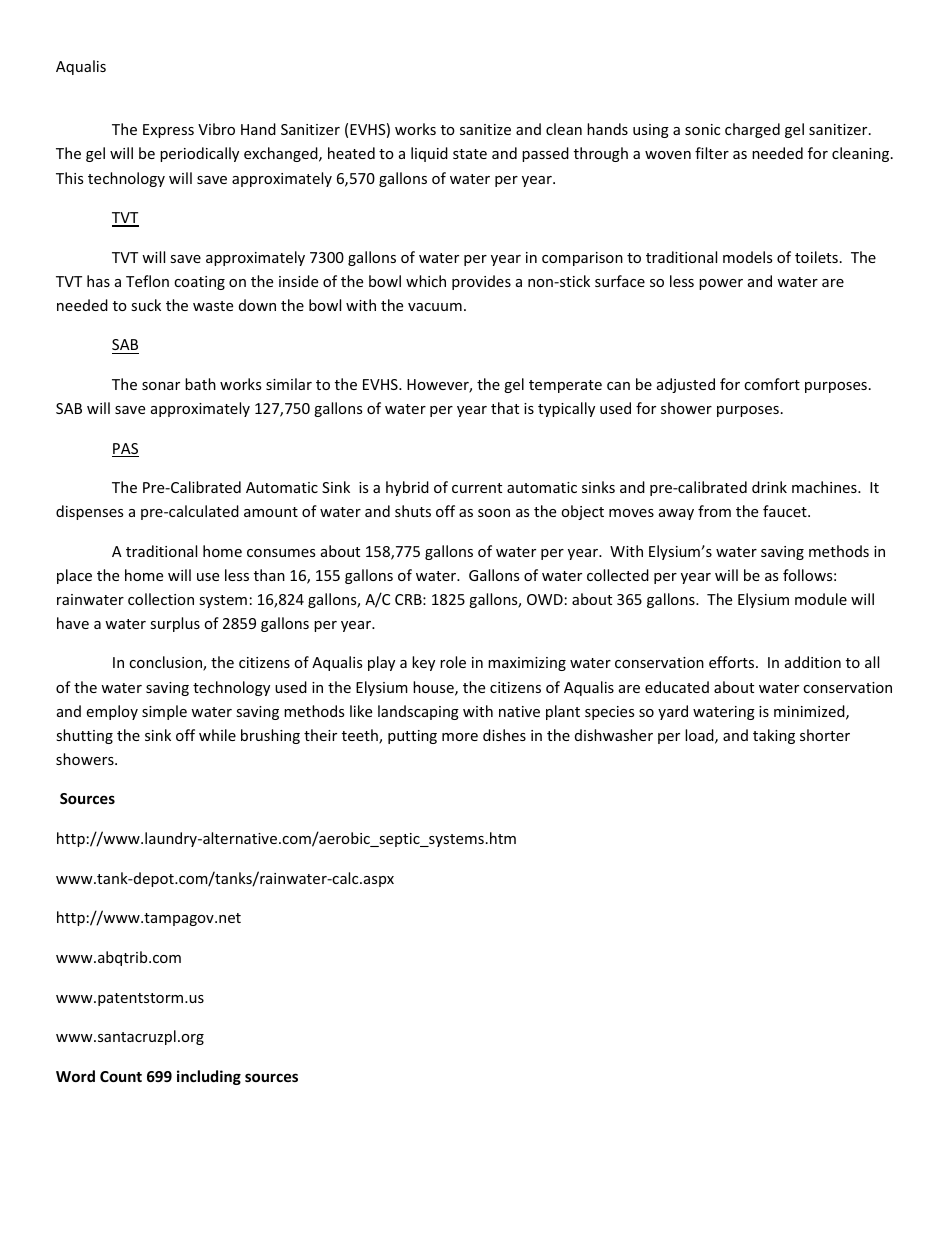 This document has width=952, height=1233. I want to click on periodically, so click(199, 154).
